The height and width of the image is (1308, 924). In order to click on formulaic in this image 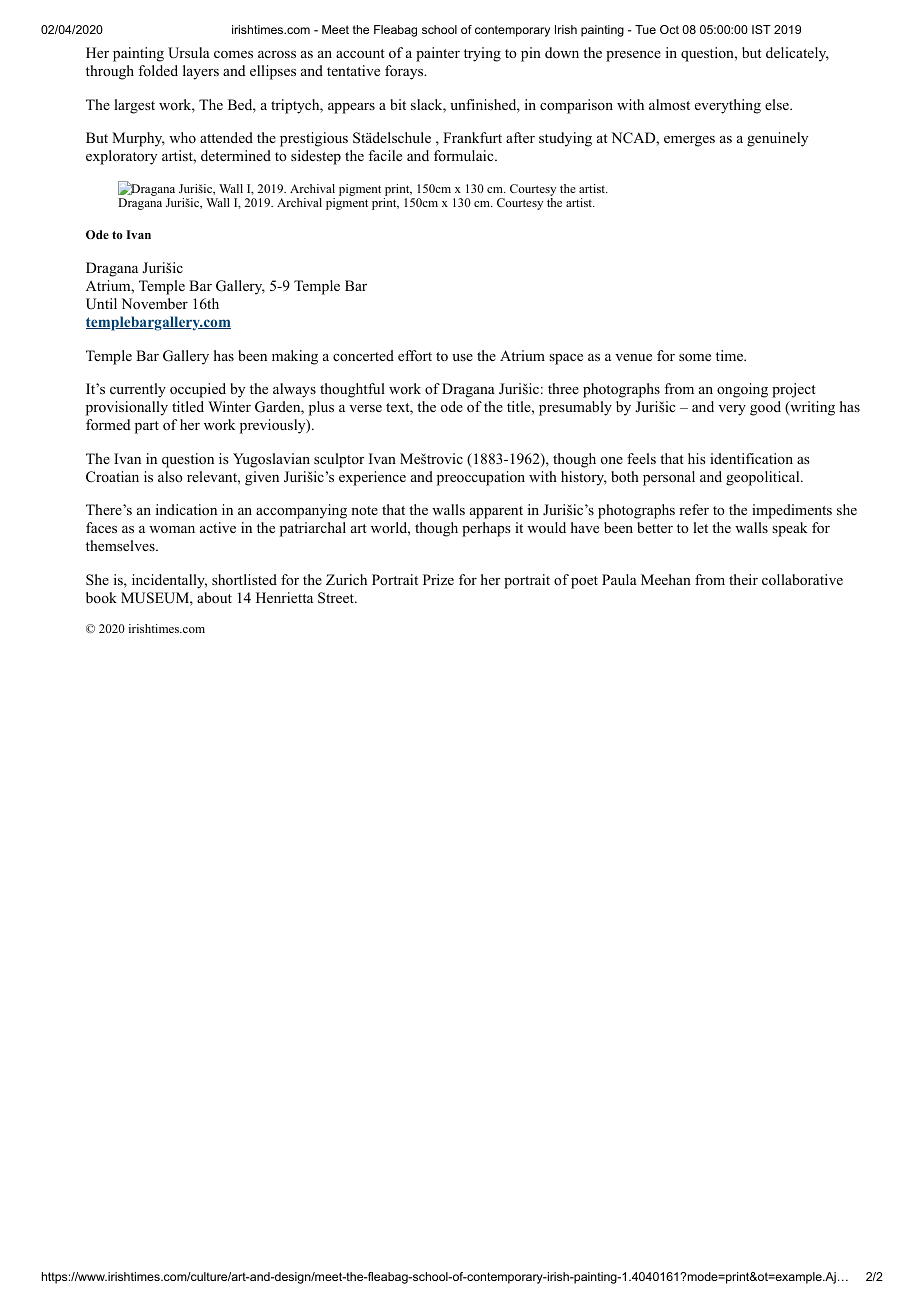, I will do `click(465, 155)`.
